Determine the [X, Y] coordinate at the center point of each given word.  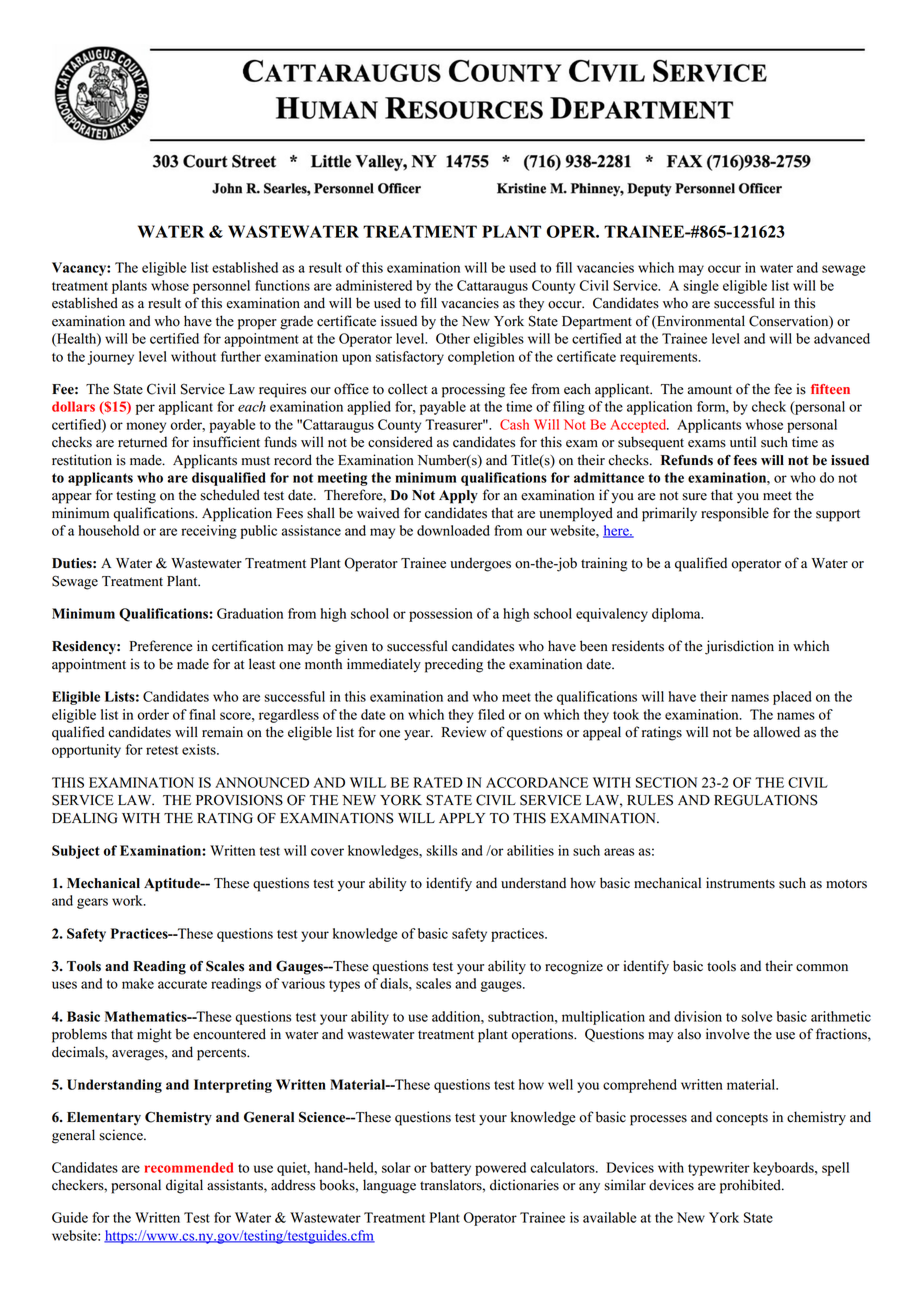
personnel [221, 287]
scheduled [230, 495]
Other [453, 338]
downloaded [453, 530]
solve [756, 1016]
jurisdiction [739, 647]
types [344, 986]
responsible [735, 514]
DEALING [85, 818]
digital [184, 1186]
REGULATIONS [766, 800]
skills [441, 850]
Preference [160, 646]
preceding [454, 665]
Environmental [700, 321]
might [154, 1035]
